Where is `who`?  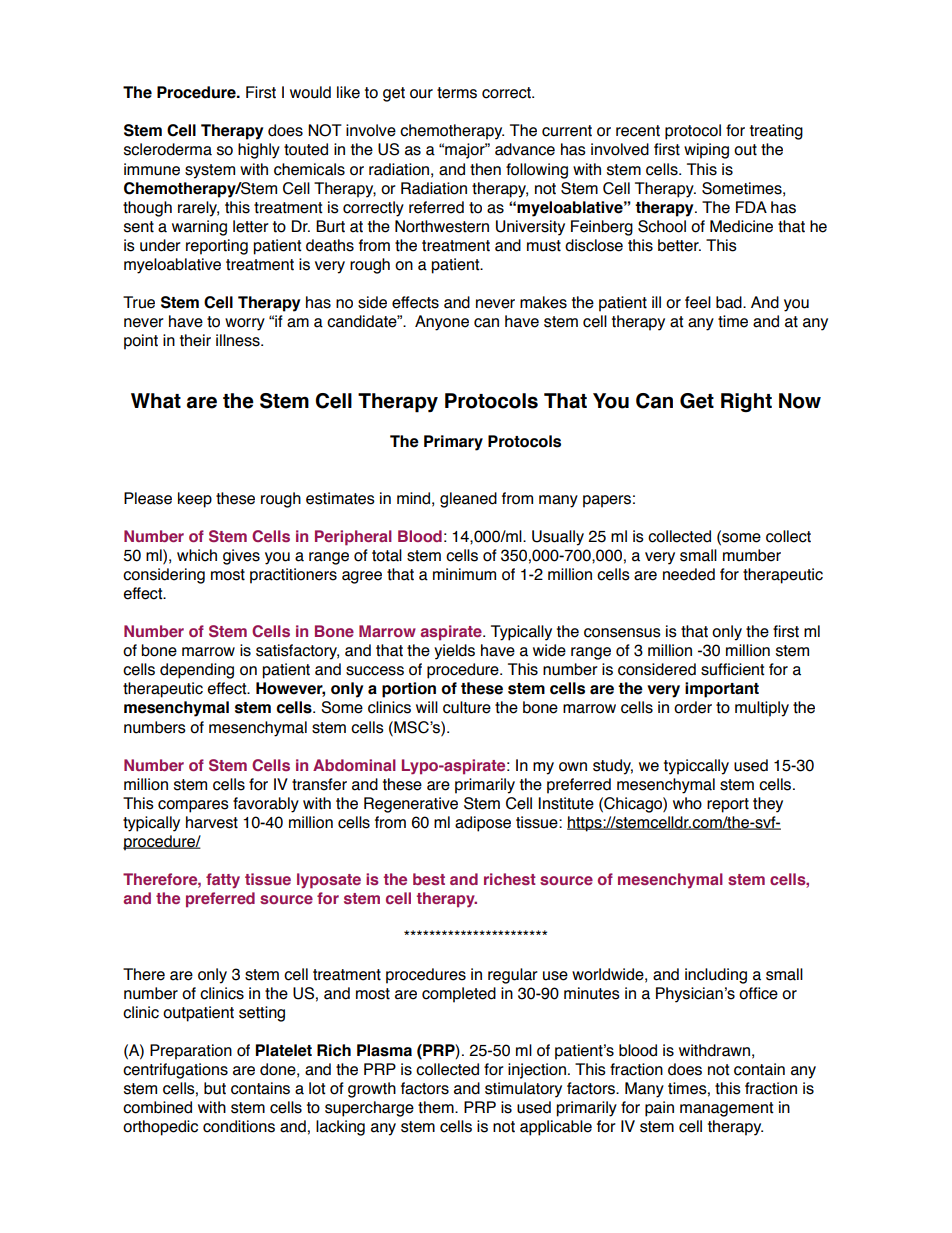
who is located at coordinates (687, 803).
